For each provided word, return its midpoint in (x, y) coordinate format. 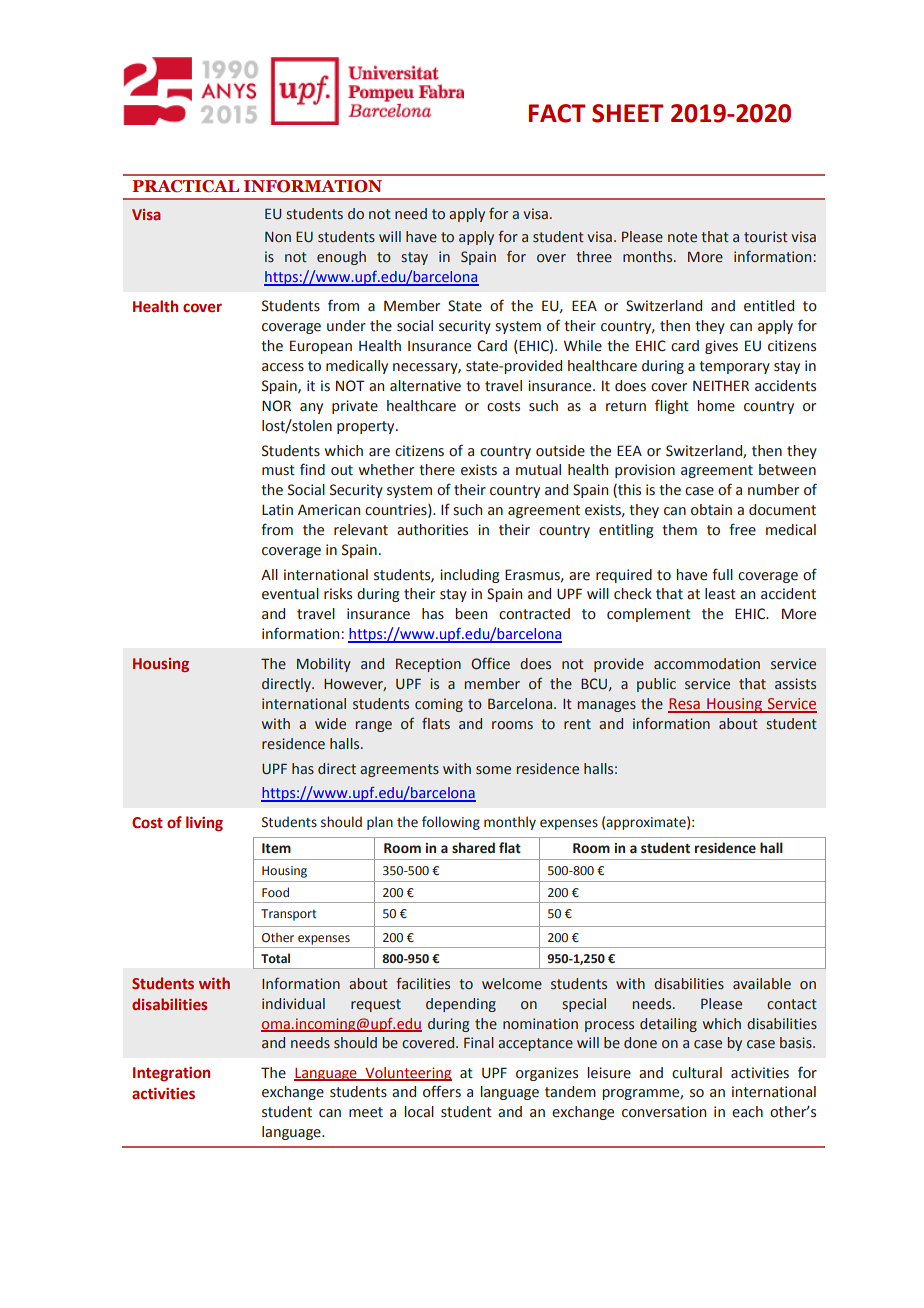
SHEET (627, 113)
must (278, 470)
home (716, 406)
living (204, 823)
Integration (171, 1074)
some (493, 770)
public (656, 685)
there (437, 470)
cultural (697, 1073)
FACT (556, 113)
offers (442, 1091)
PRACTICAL (185, 186)
